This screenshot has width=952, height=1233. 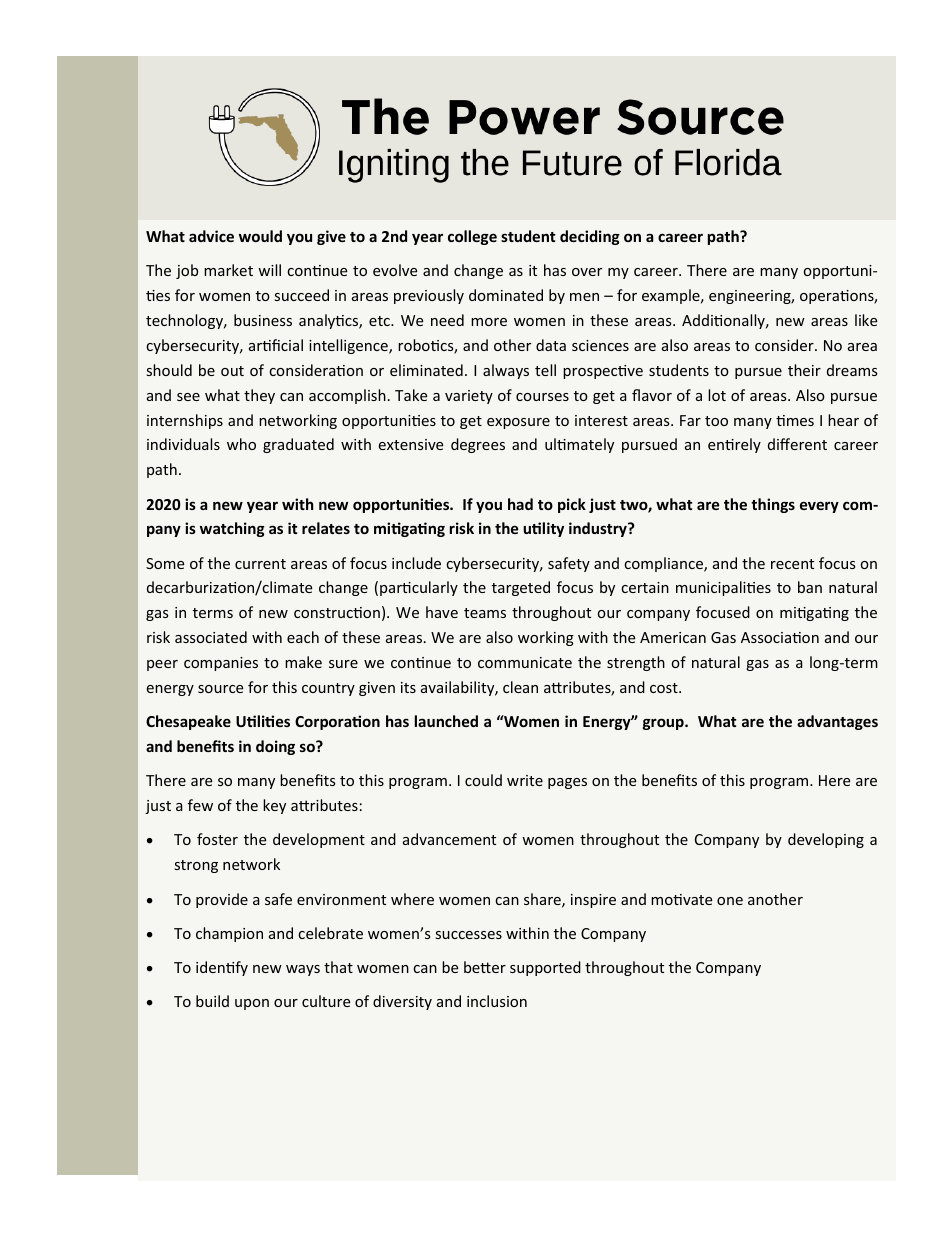 I want to click on college, so click(x=472, y=237).
